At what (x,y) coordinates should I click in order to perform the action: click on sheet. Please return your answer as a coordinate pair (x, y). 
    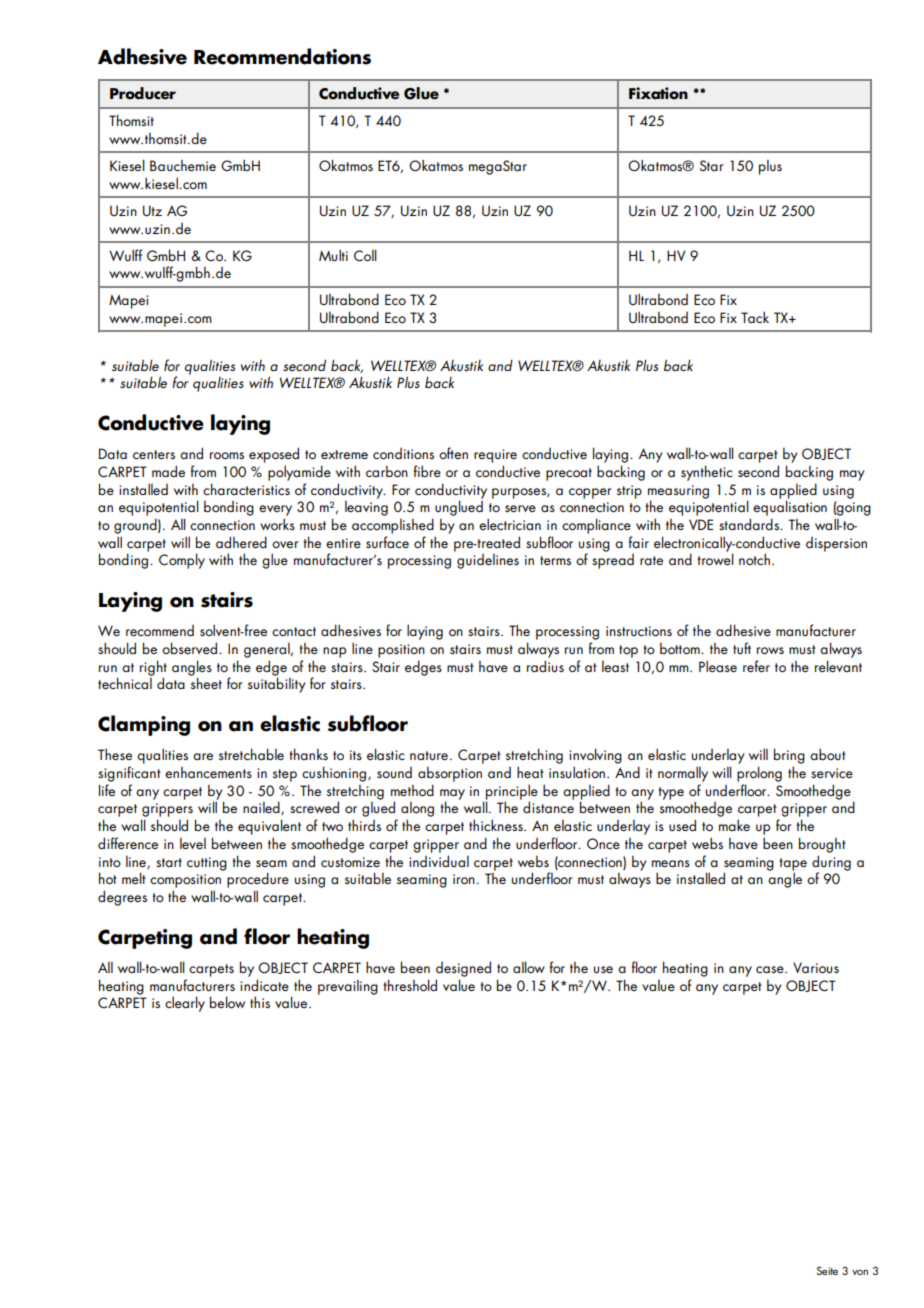
    Looking at the image, I should click on (206, 683).
